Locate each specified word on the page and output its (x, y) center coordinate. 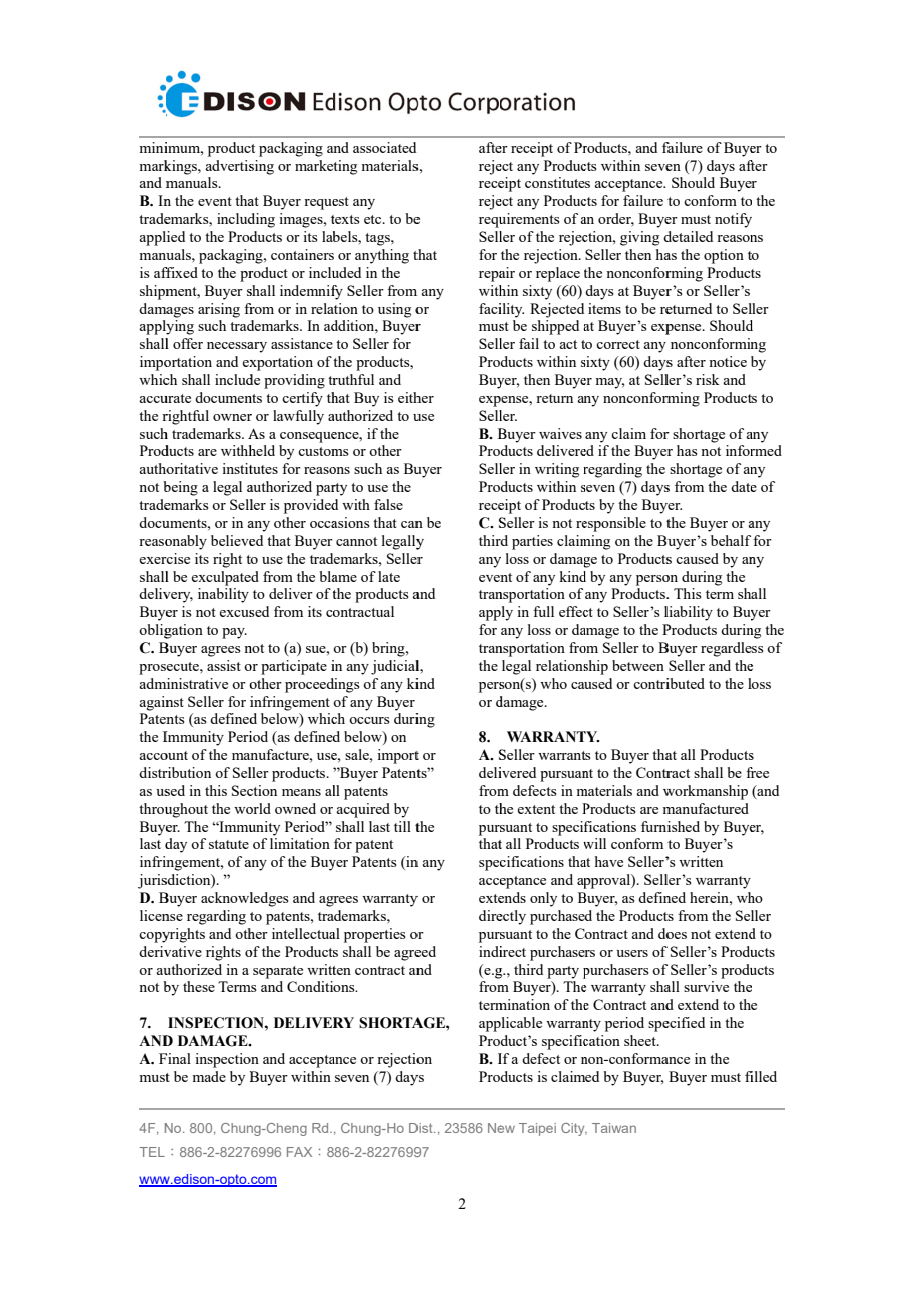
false (388, 504)
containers (302, 254)
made (209, 1076)
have (609, 861)
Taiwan (614, 1128)
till (402, 826)
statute (229, 844)
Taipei (537, 1129)
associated (384, 147)
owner (232, 417)
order (616, 220)
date (744, 486)
